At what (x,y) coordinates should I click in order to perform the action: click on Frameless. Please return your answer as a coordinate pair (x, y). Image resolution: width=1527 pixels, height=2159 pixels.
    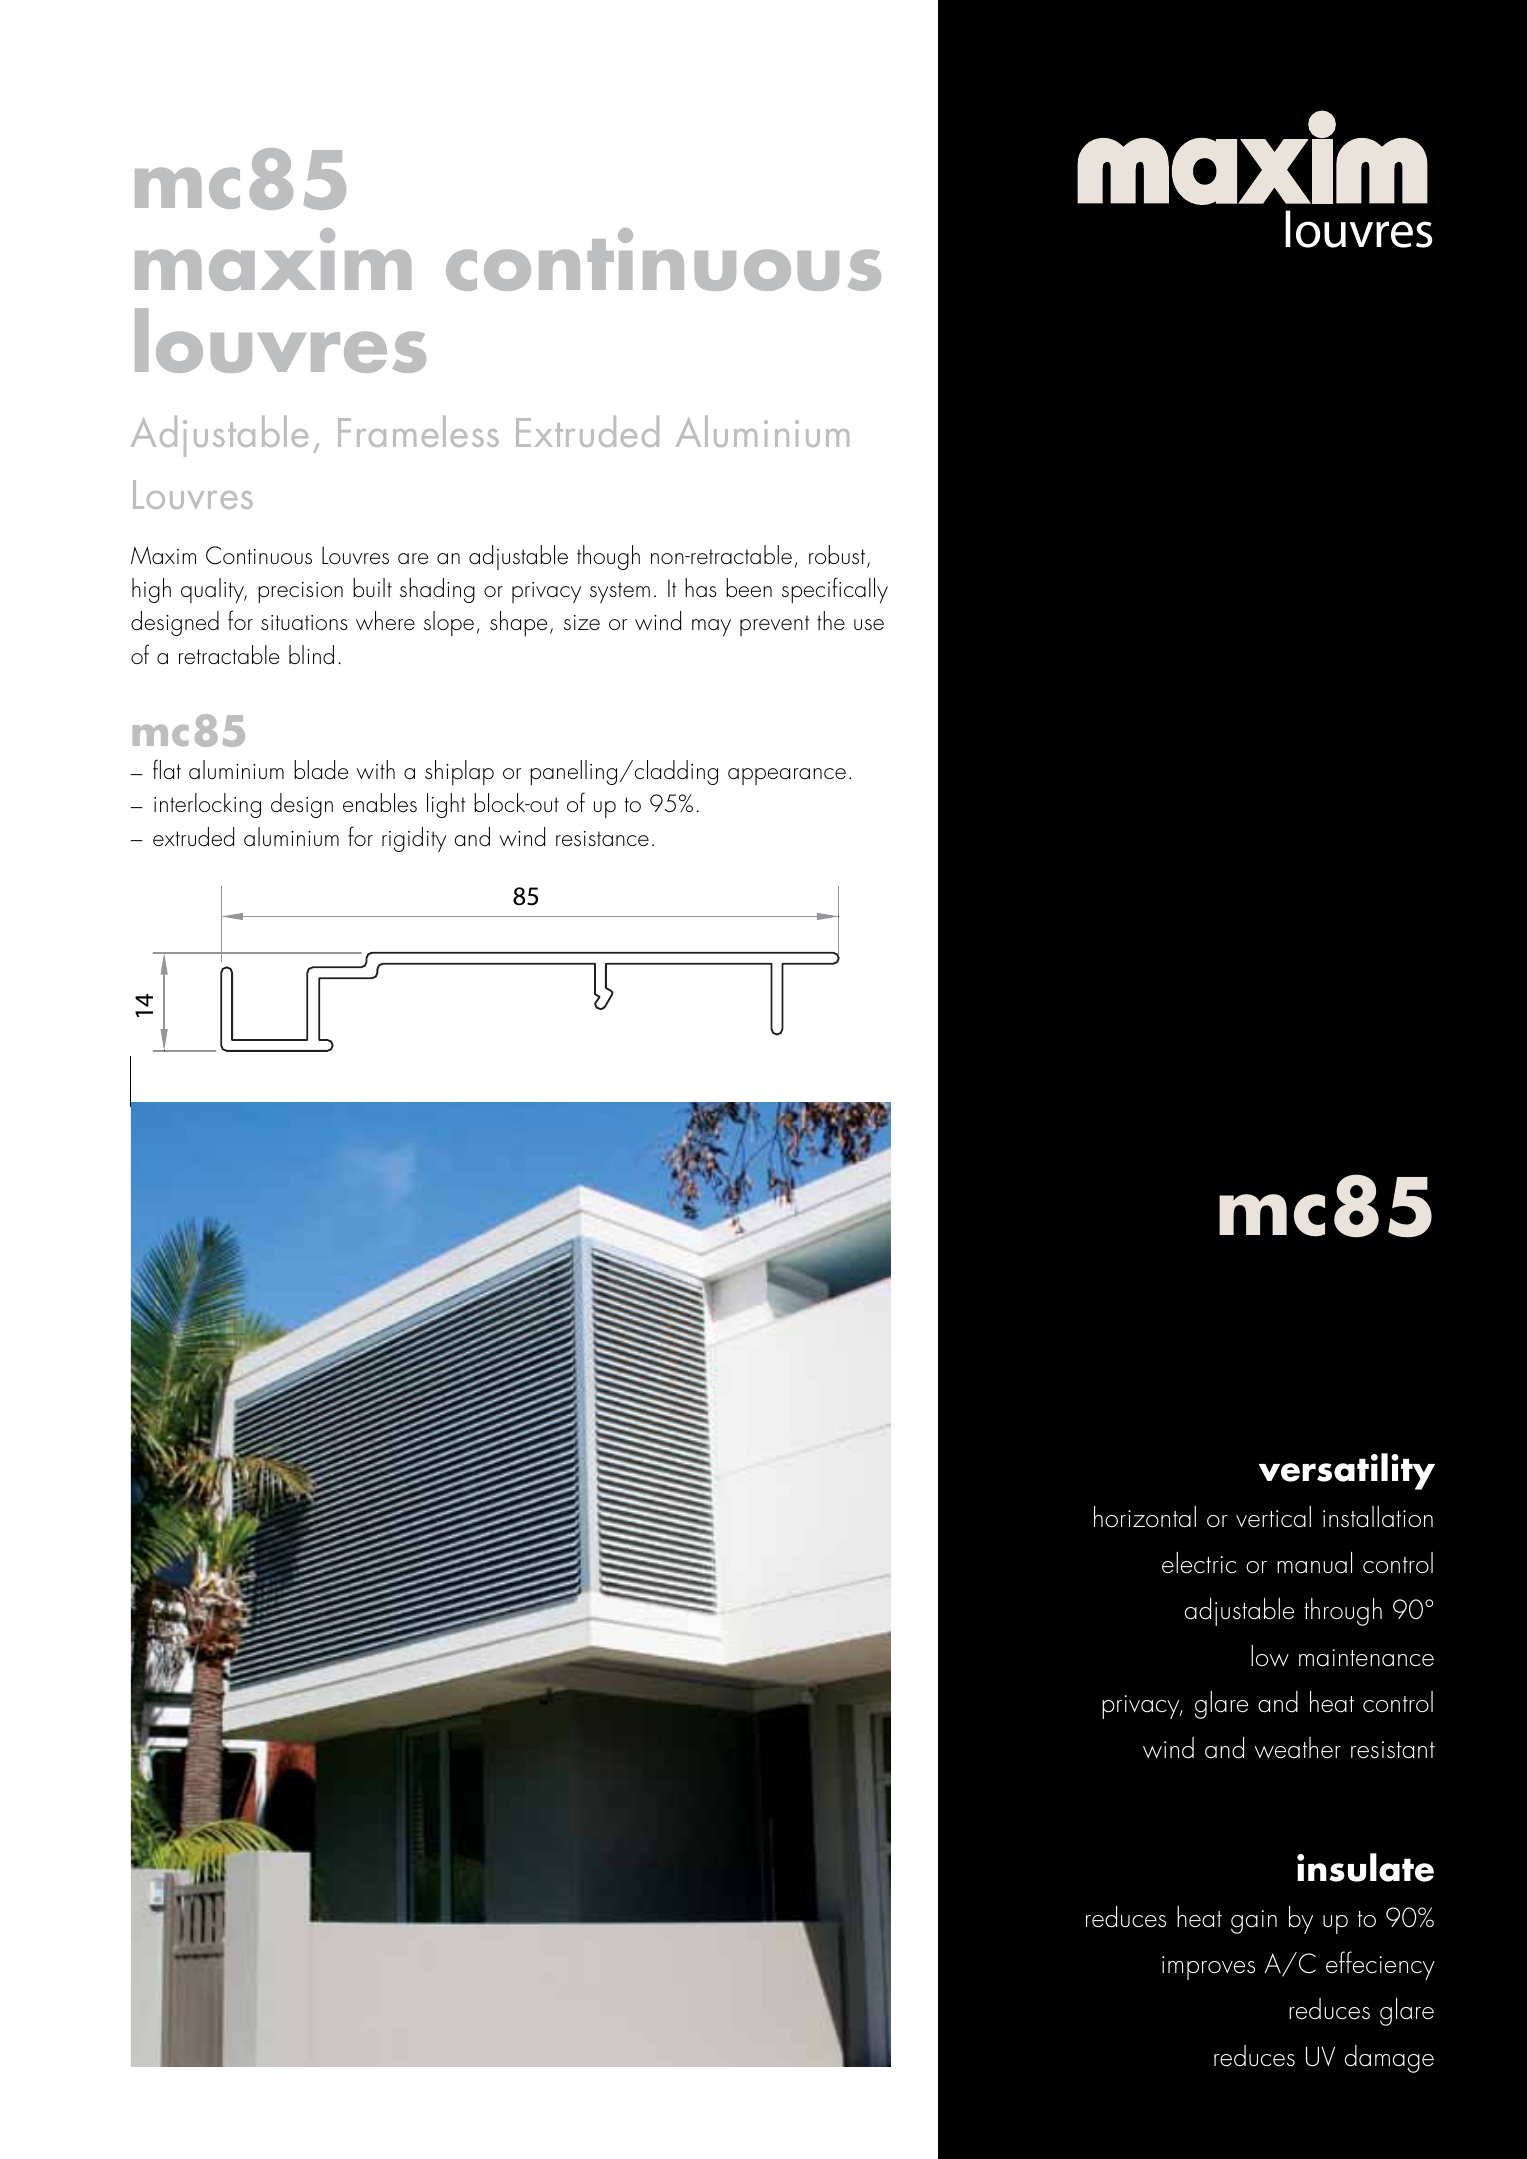
    Looking at the image, I should click on (418, 431).
